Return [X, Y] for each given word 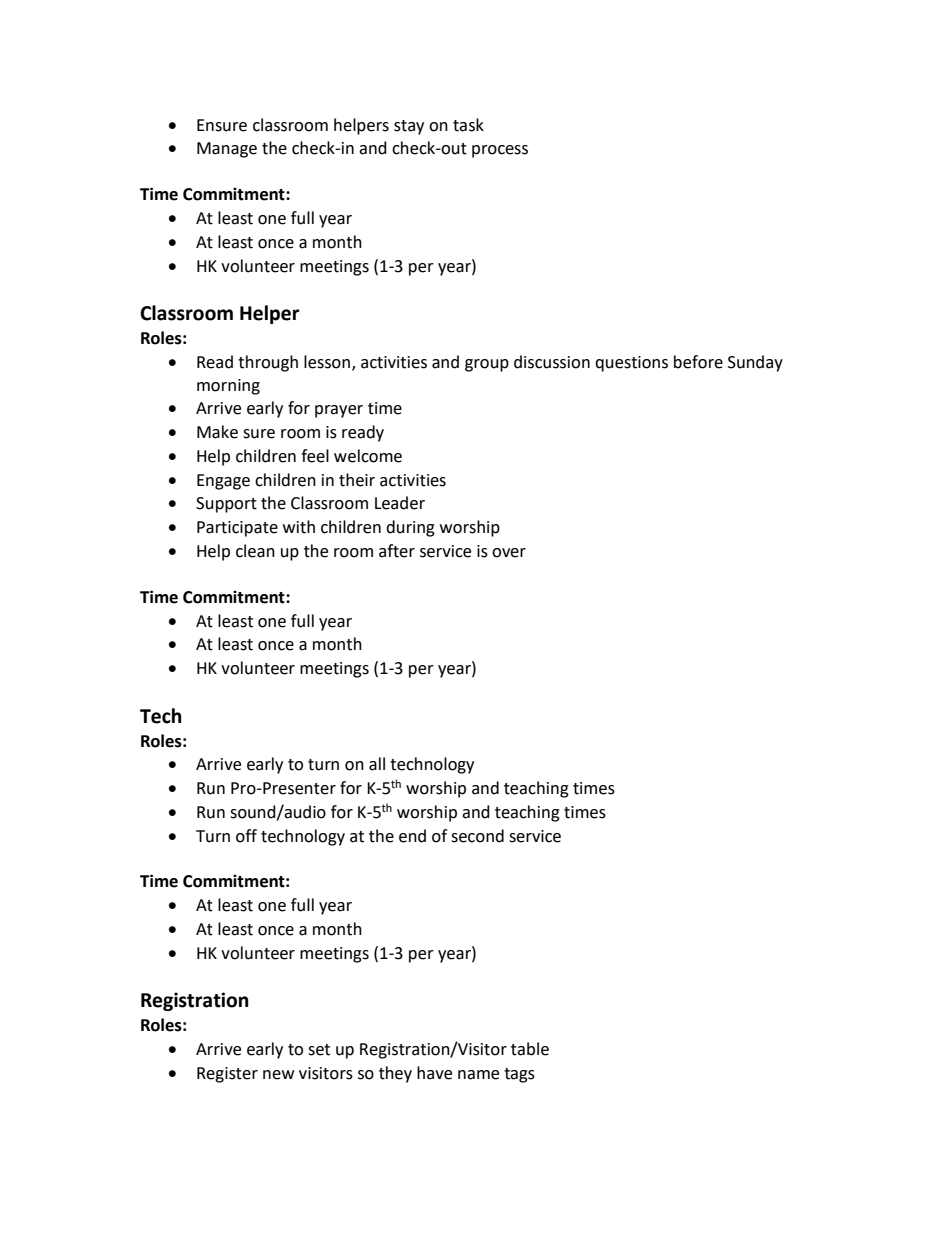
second [477, 836]
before [698, 362]
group [487, 365]
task [468, 125]
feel [315, 456]
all [377, 764]
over [509, 553]
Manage [227, 150]
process [500, 151]
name [478, 1075]
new [278, 1075]
